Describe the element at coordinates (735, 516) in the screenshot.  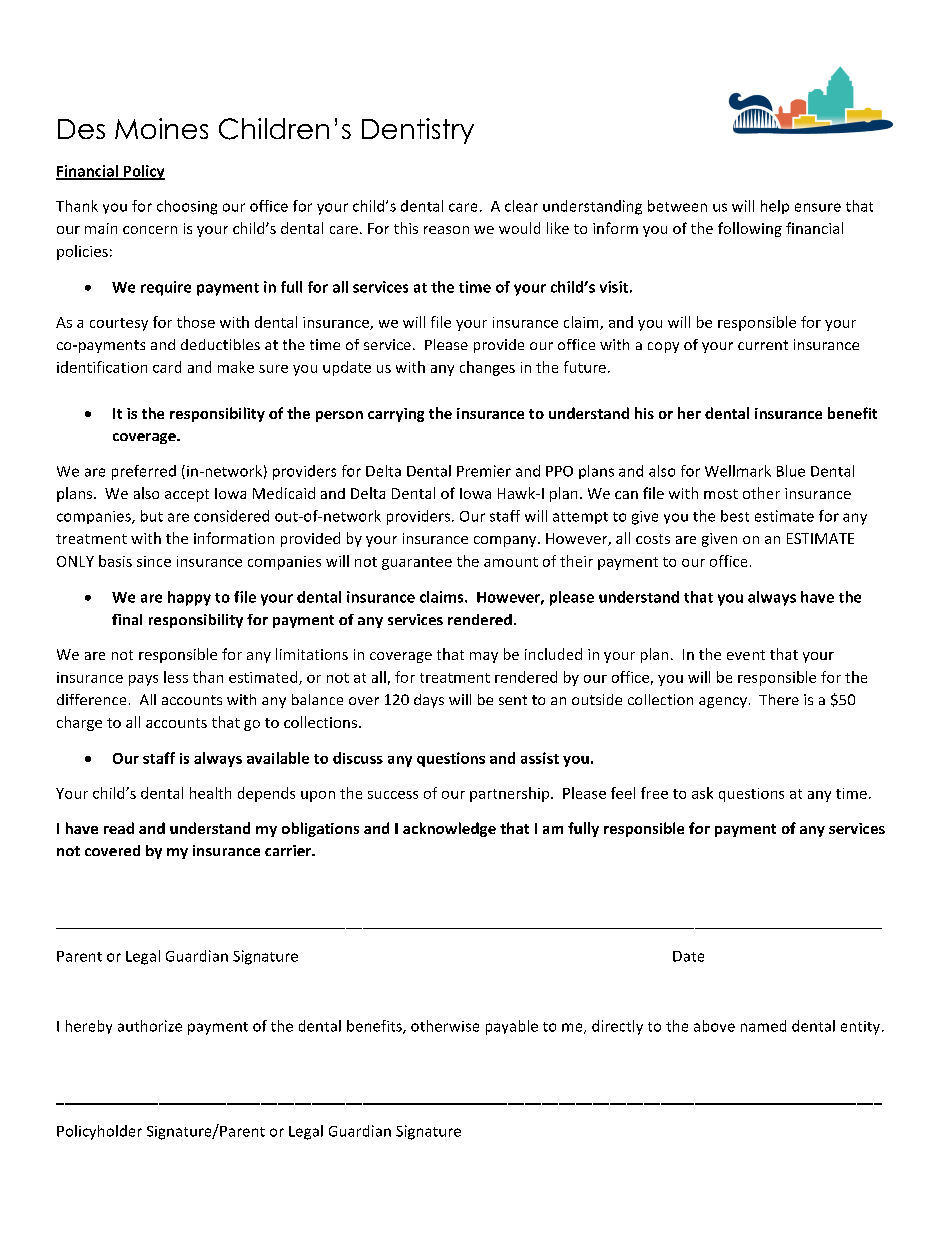
I see `best` at that location.
